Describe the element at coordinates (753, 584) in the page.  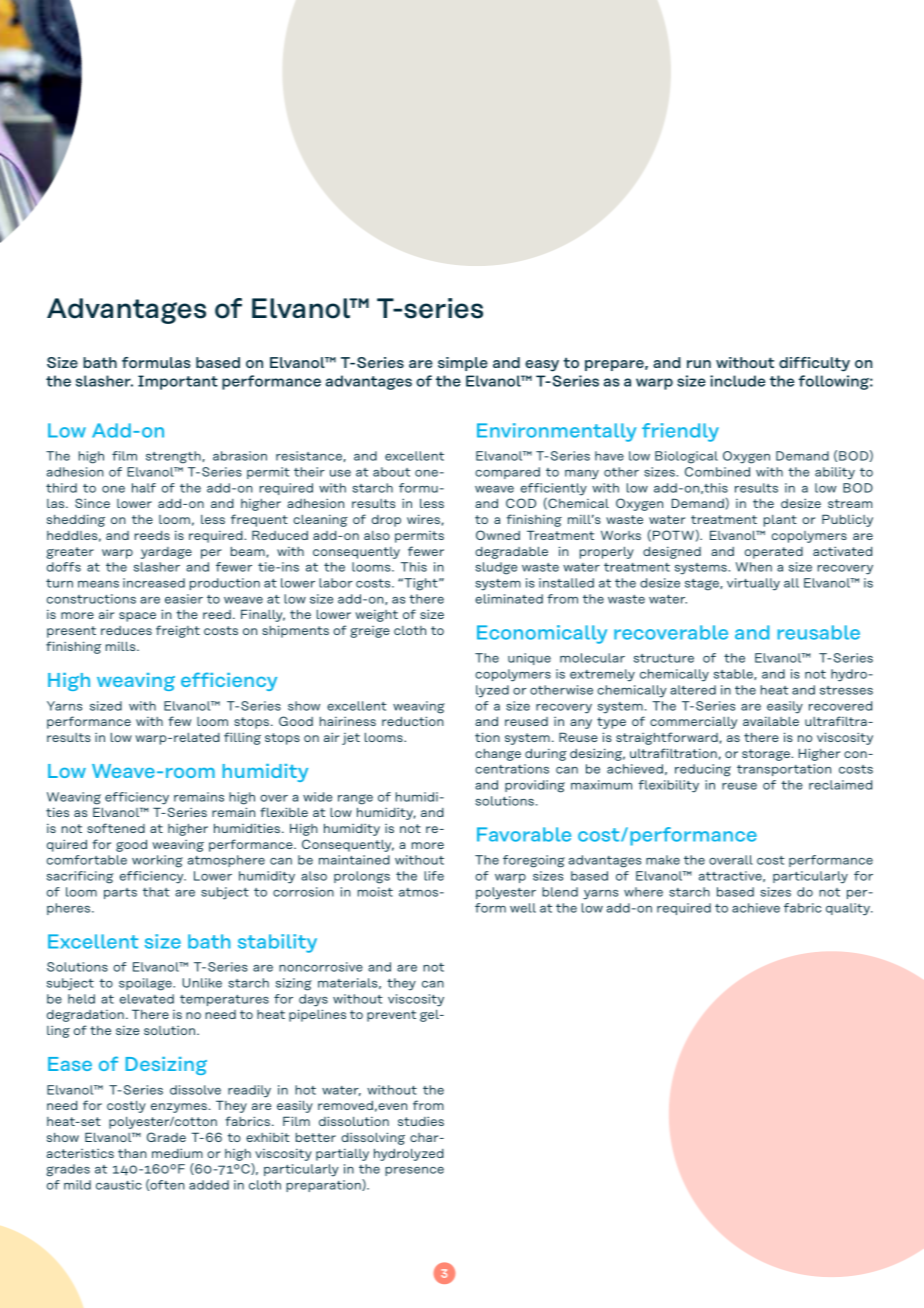
I see `virtually` at that location.
